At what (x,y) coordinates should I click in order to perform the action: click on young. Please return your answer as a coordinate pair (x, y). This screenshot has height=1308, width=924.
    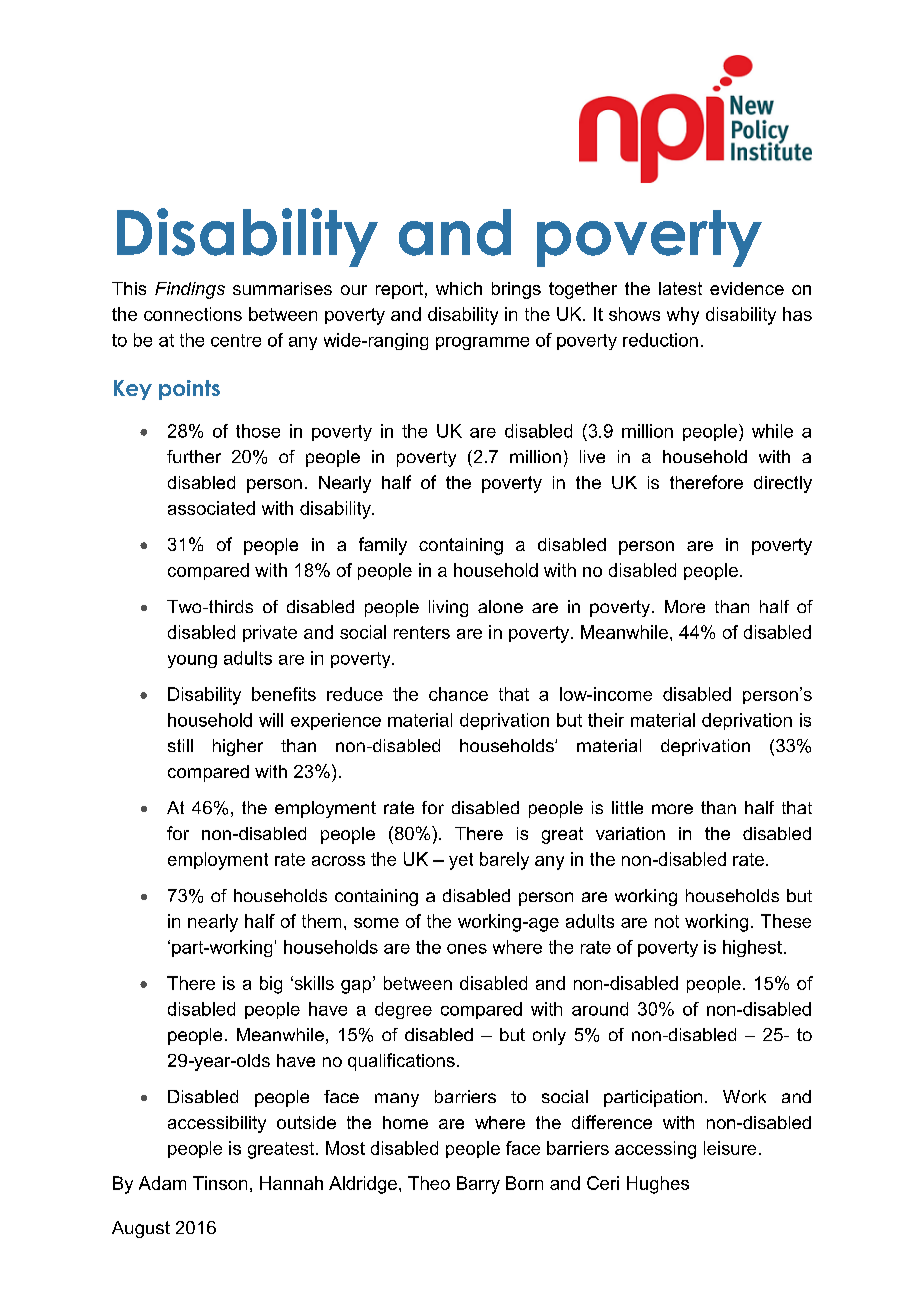
    Looking at the image, I should click on (192, 661).
